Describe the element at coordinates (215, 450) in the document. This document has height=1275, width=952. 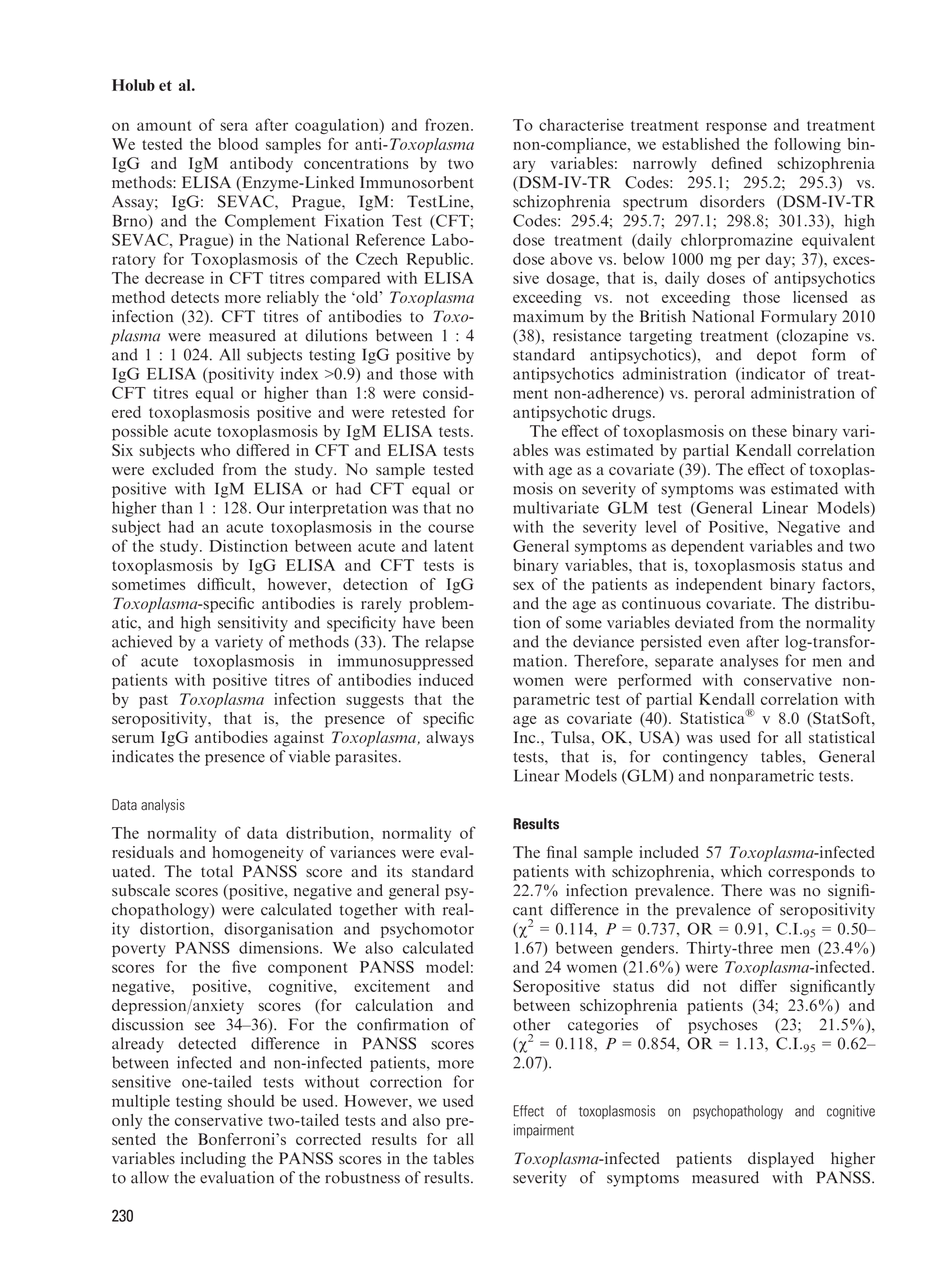
I see `who` at that location.
